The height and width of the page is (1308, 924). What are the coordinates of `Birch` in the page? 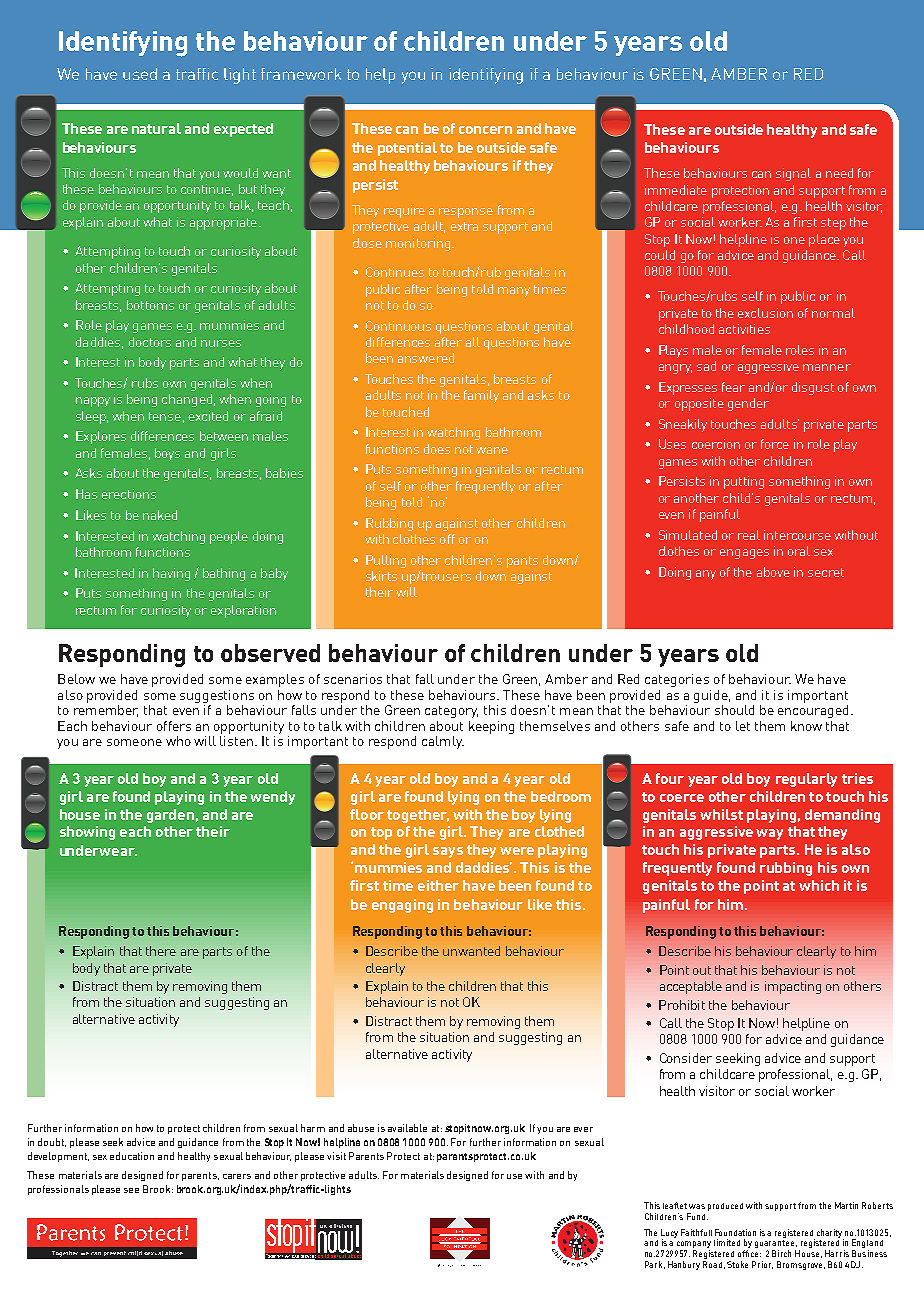 It's located at (781, 1253).
